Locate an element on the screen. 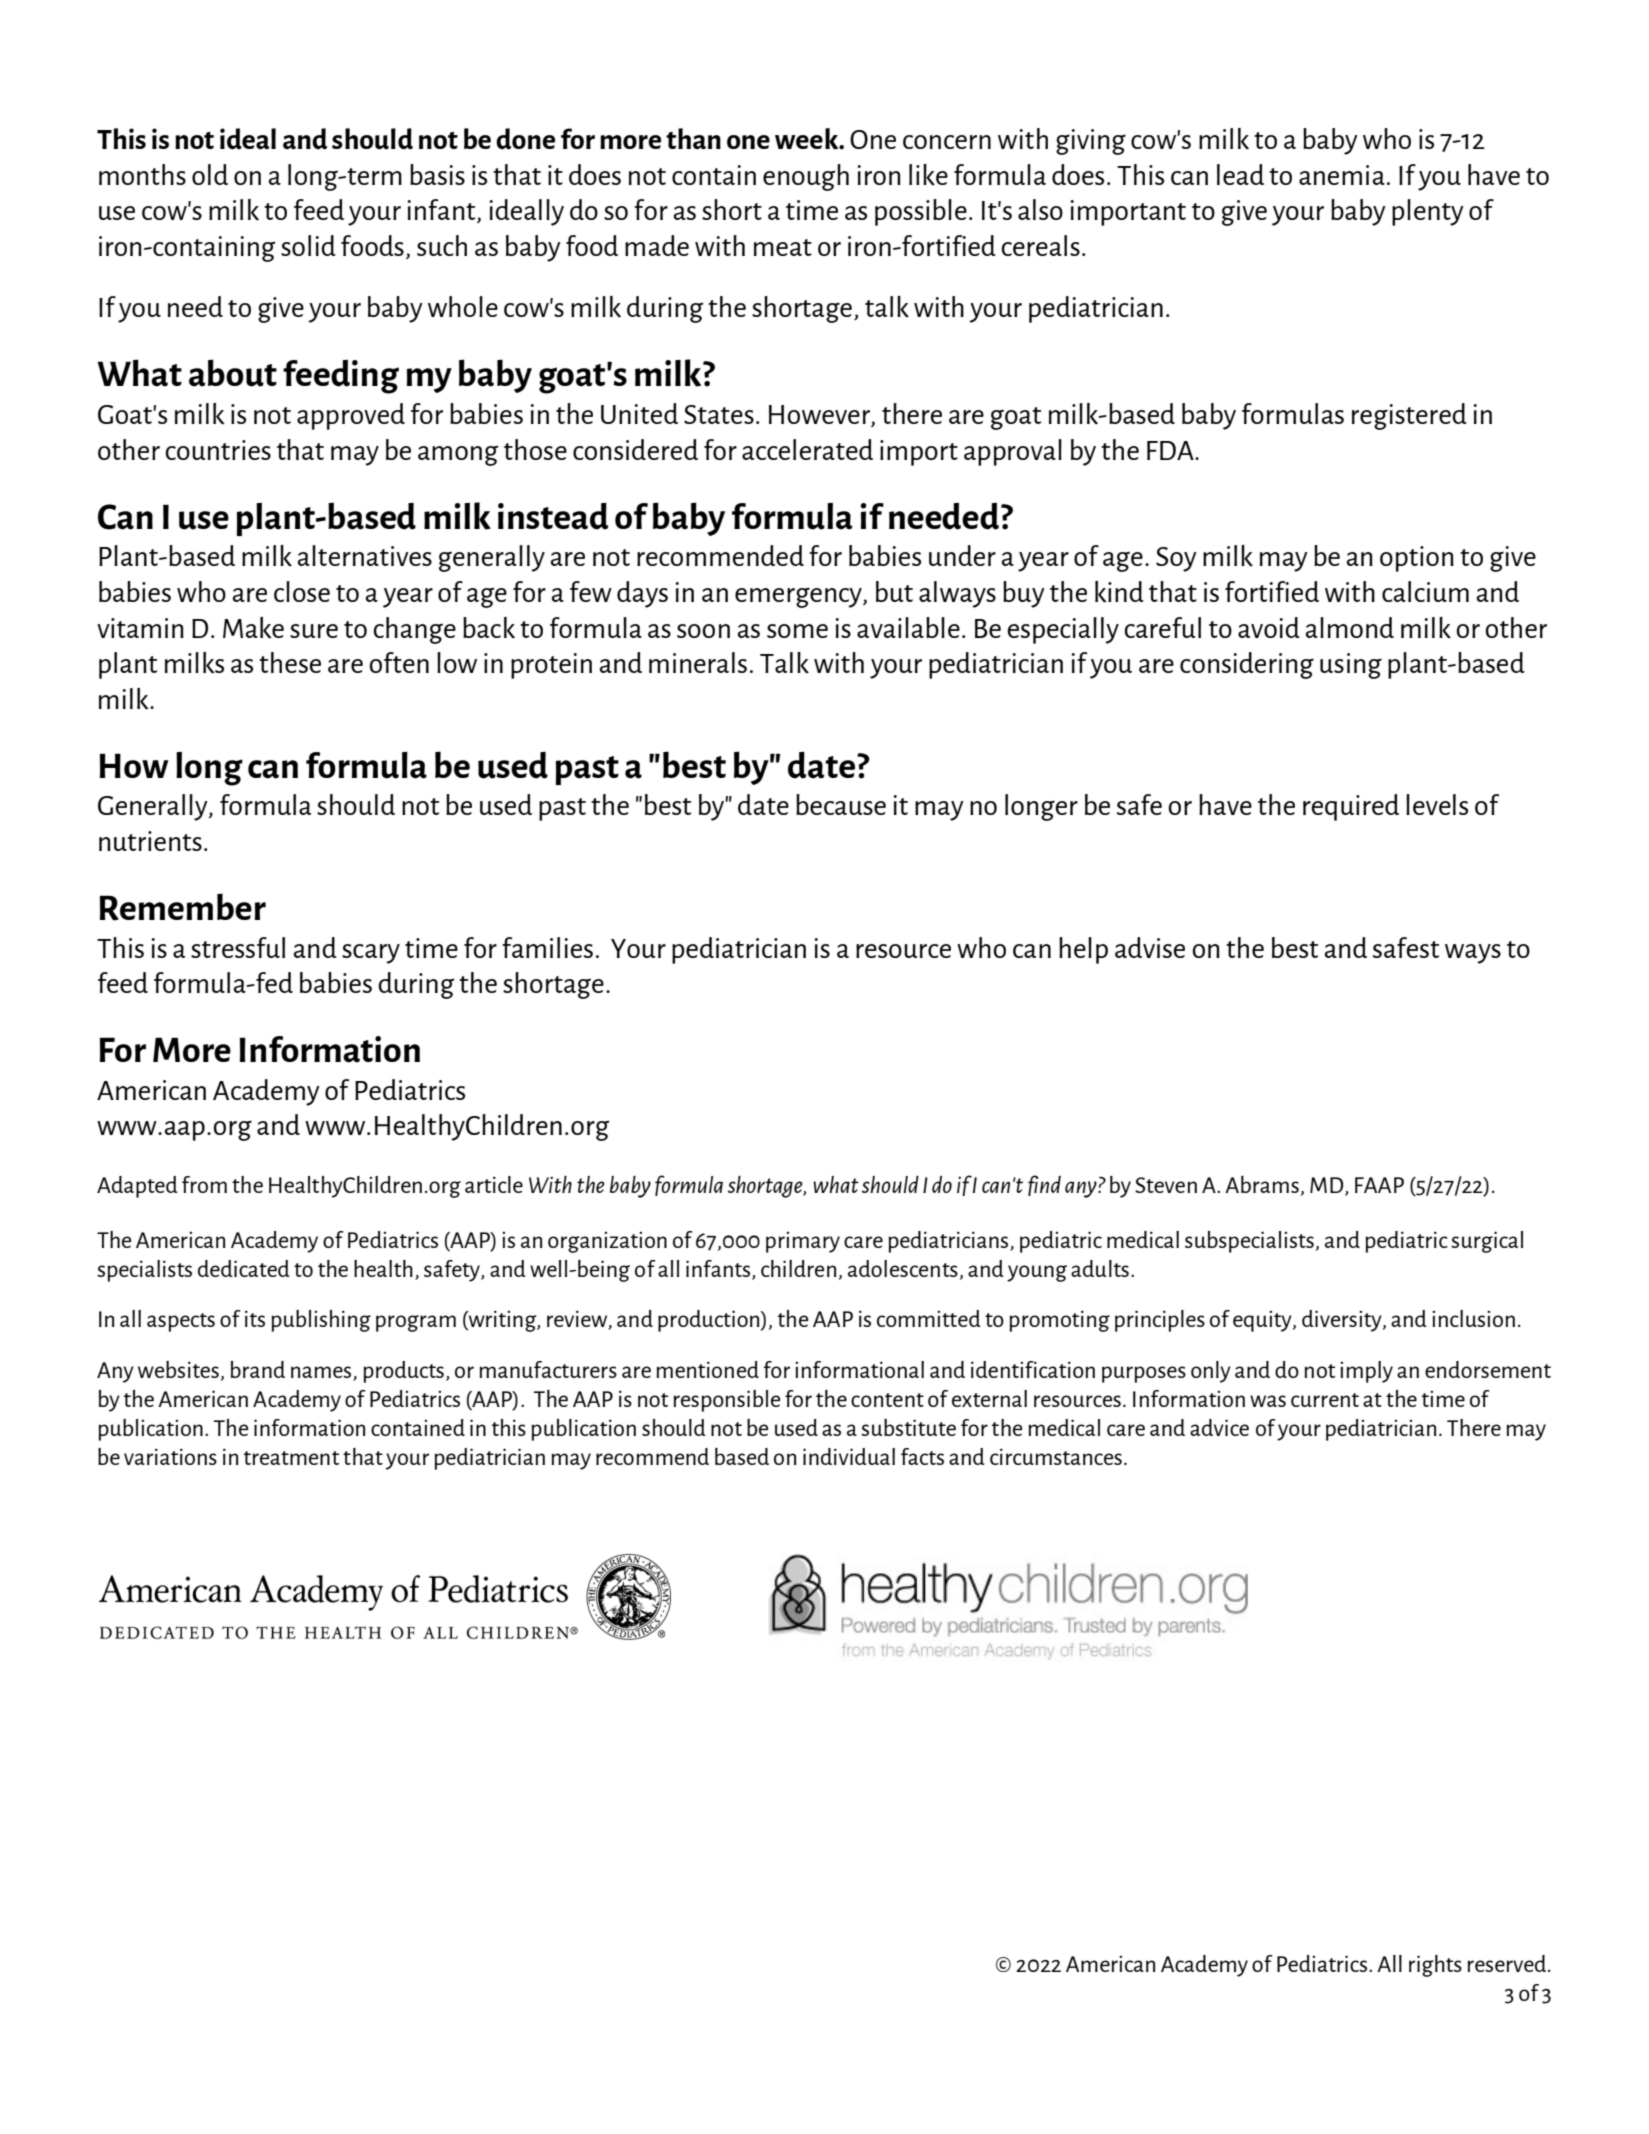 Image resolution: width=1649 pixels, height=2134 pixels. enough is located at coordinates (806, 177).
